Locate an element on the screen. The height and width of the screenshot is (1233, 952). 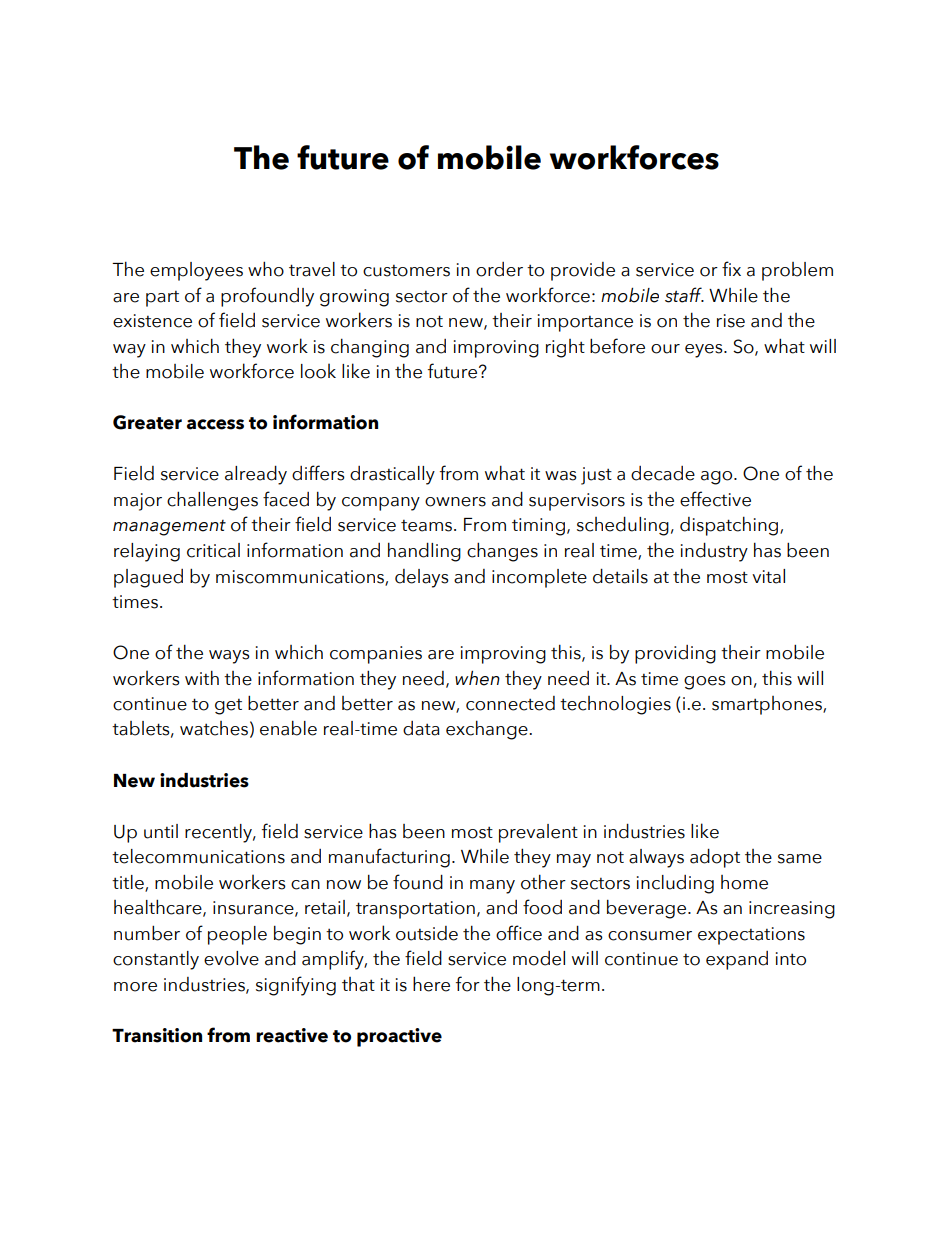
providing is located at coordinates (675, 654).
